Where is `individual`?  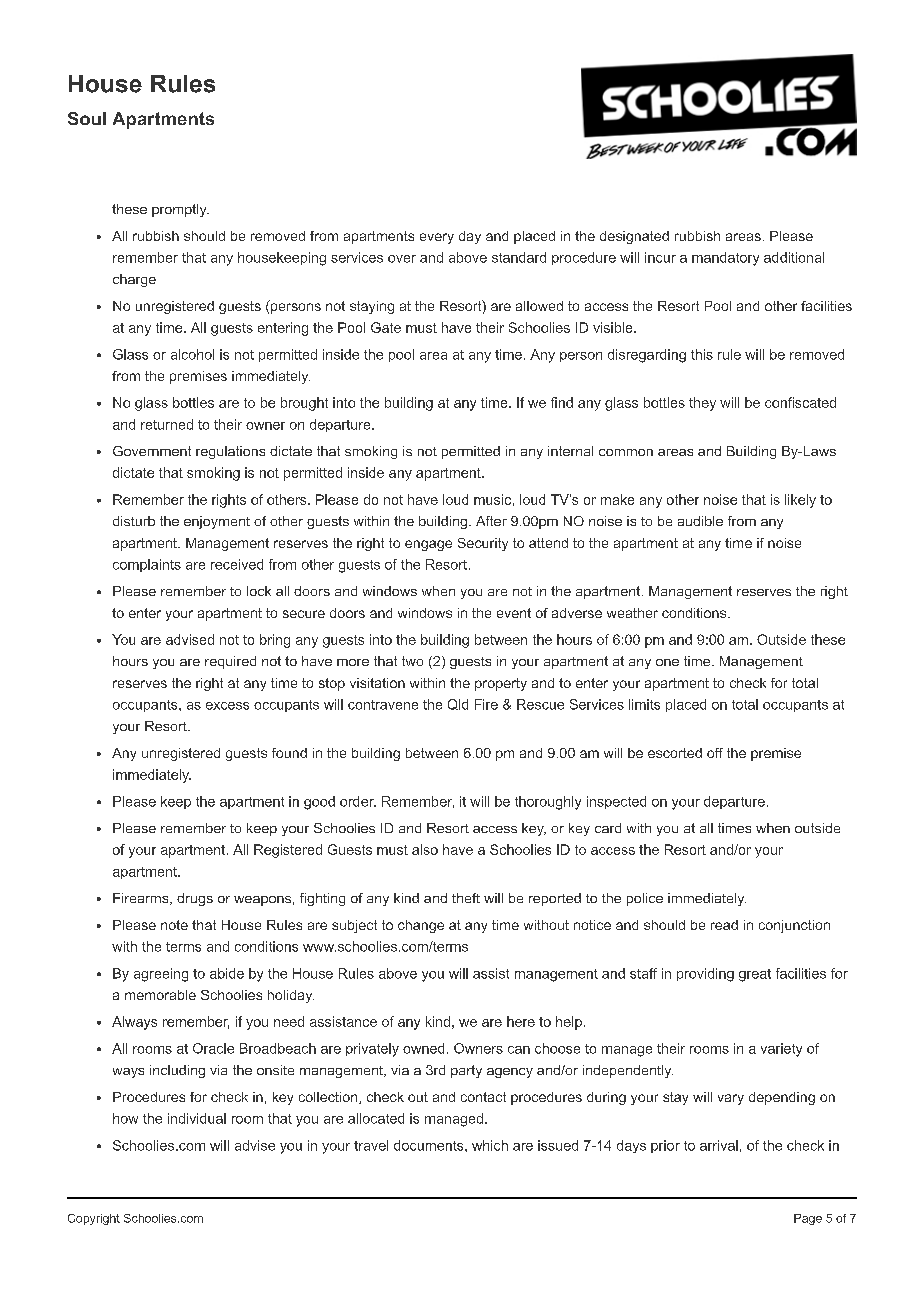
individual is located at coordinates (197, 1118).
